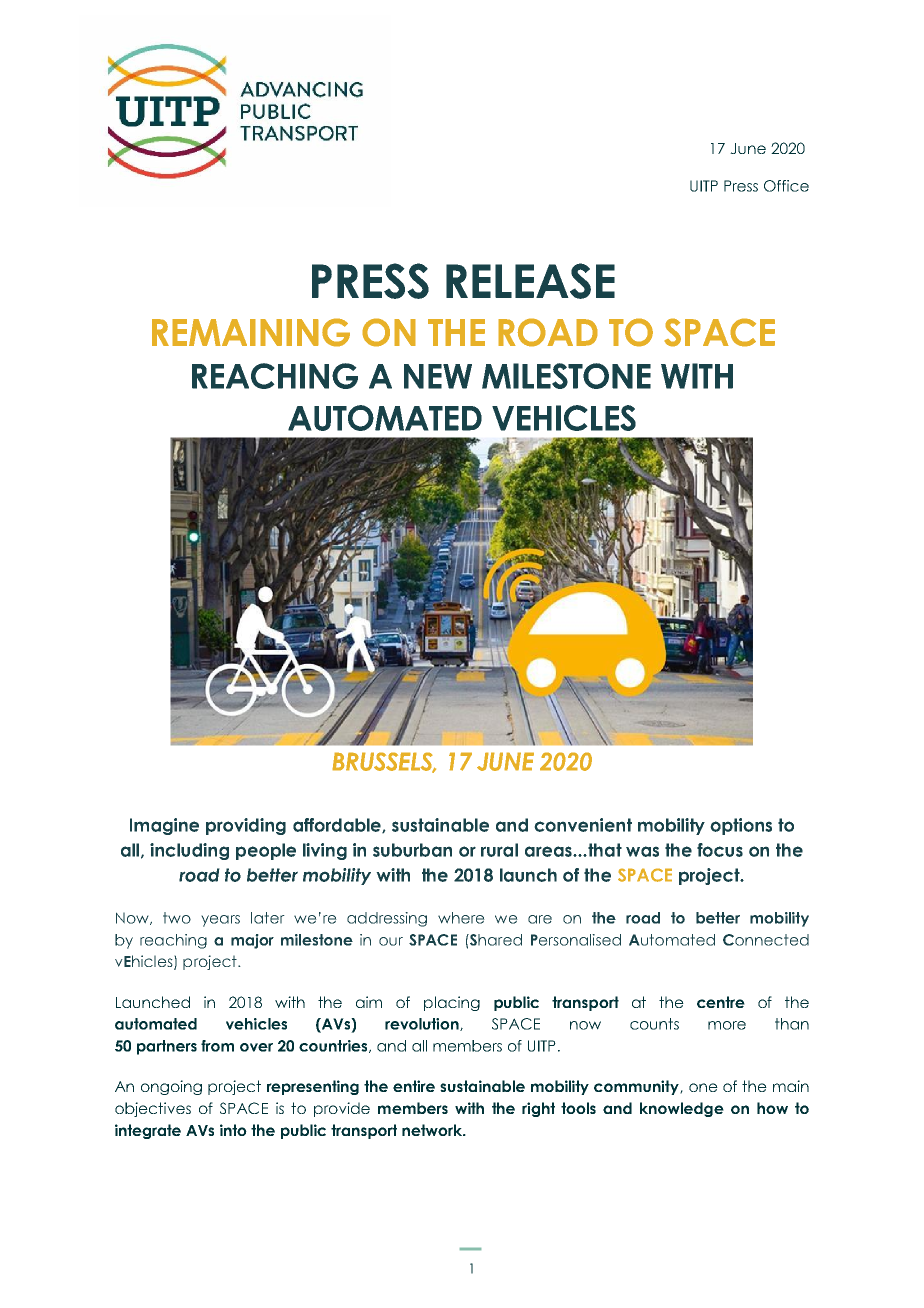 The image size is (924, 1308). What do you see at coordinates (530, 281) in the image?
I see `RELEASE` at bounding box center [530, 281].
